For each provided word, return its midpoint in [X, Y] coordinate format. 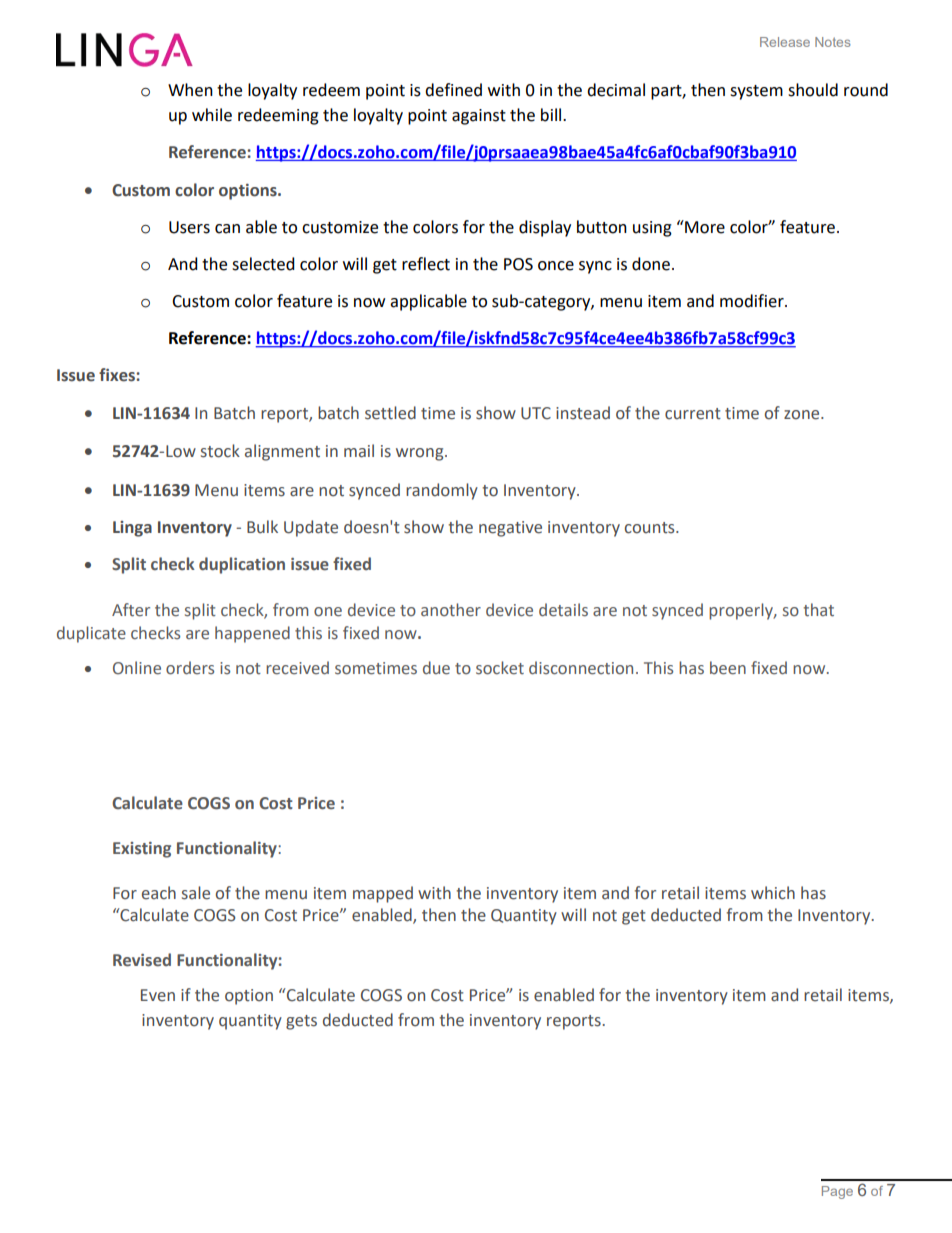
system [756, 92]
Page [837, 1192]
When [190, 90]
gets [301, 1022]
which [773, 893]
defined [453, 90]
